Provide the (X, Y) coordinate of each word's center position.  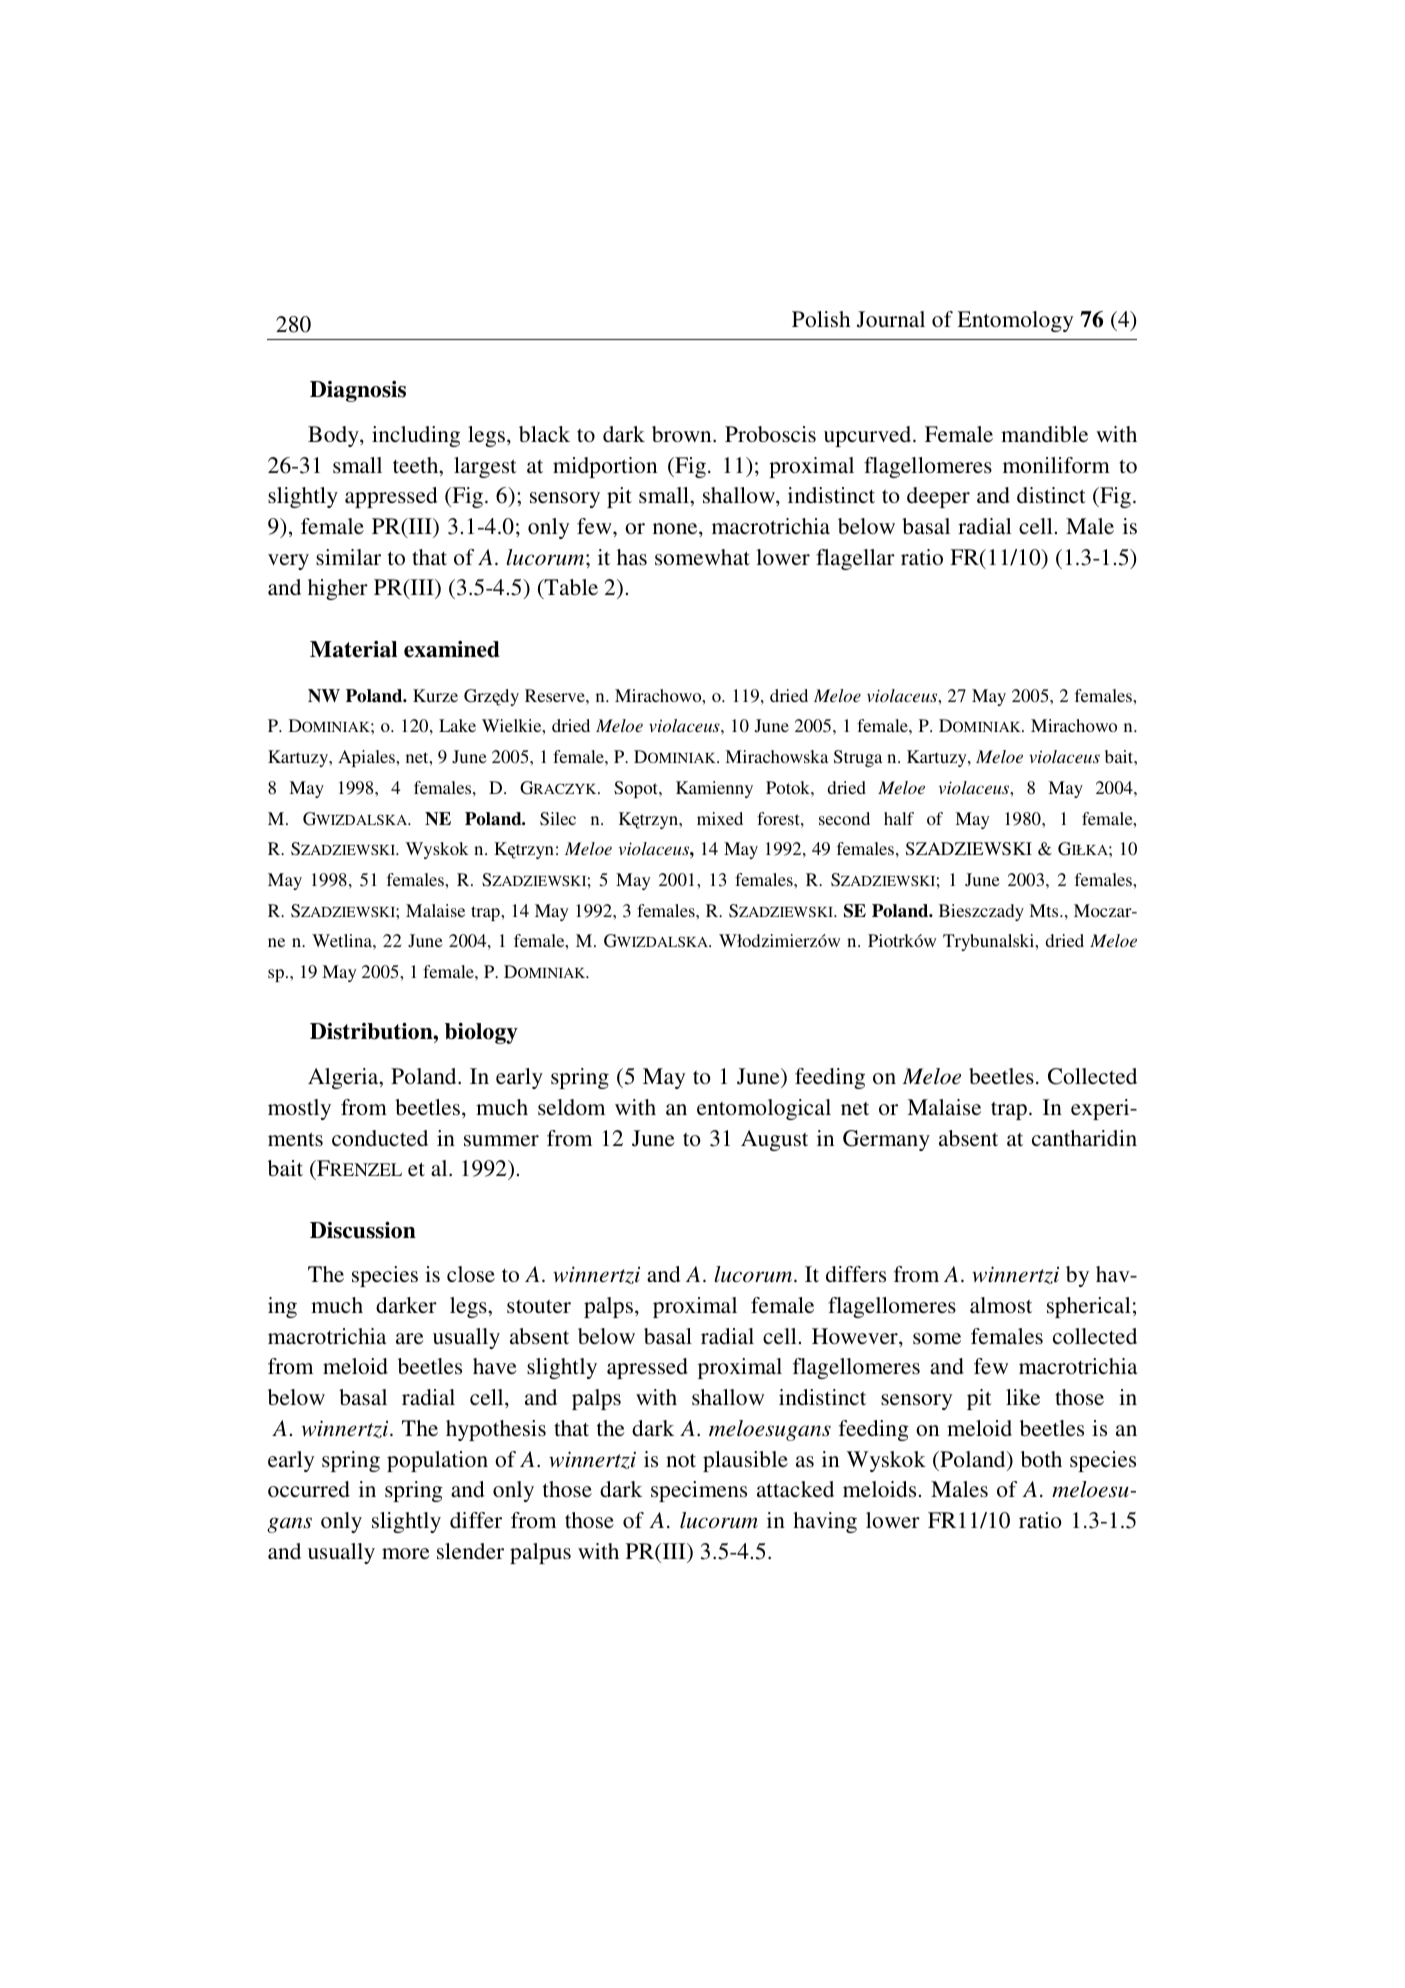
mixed (720, 818)
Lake (457, 725)
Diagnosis (358, 391)
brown (683, 434)
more (406, 1553)
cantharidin (1084, 1138)
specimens (699, 1491)
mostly (299, 1109)
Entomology (1015, 321)
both (1041, 1459)
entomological (764, 1109)
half (899, 818)
